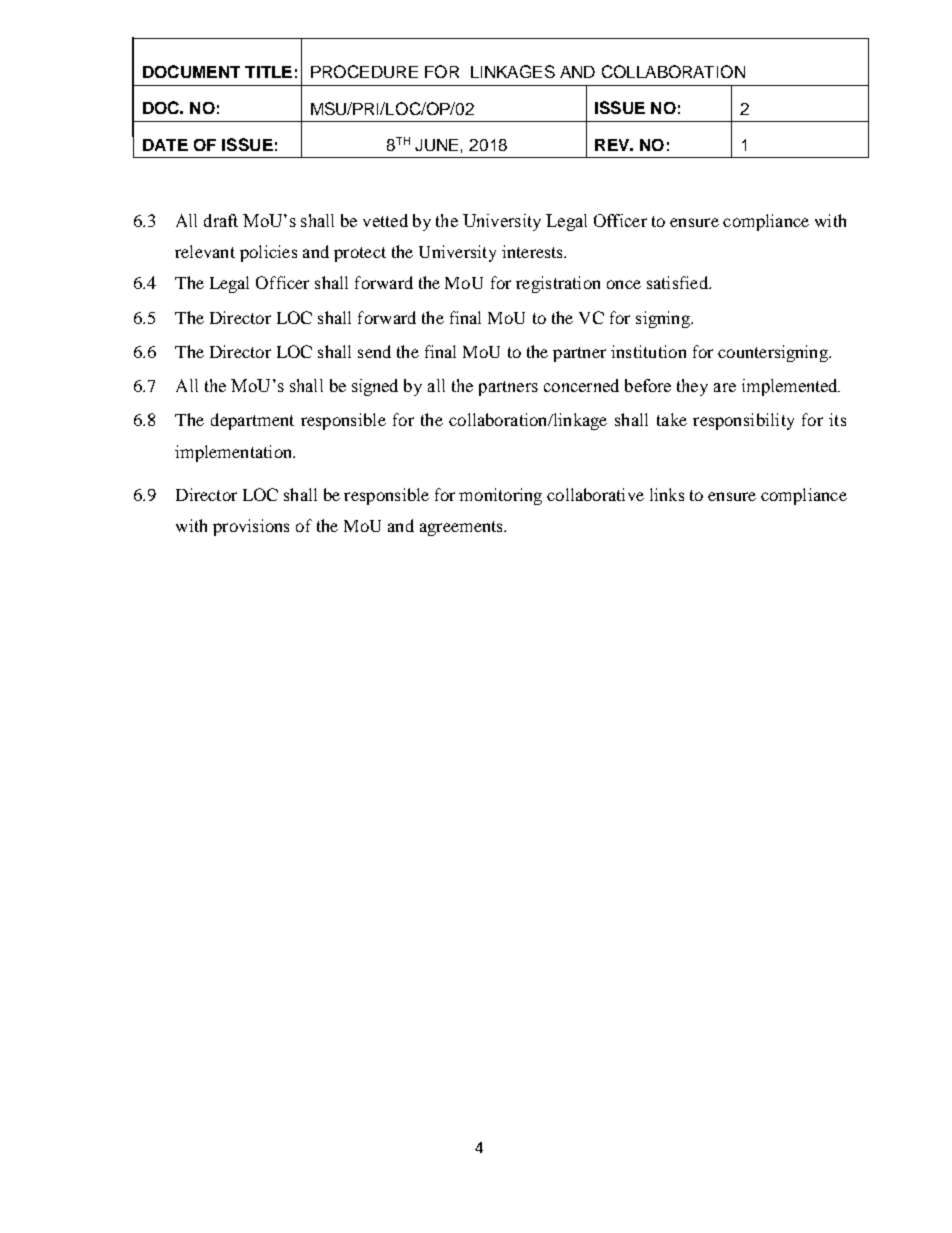 The width and height of the image is (952, 1233). What do you see at coordinates (375, 387) in the image?
I see `signed` at bounding box center [375, 387].
